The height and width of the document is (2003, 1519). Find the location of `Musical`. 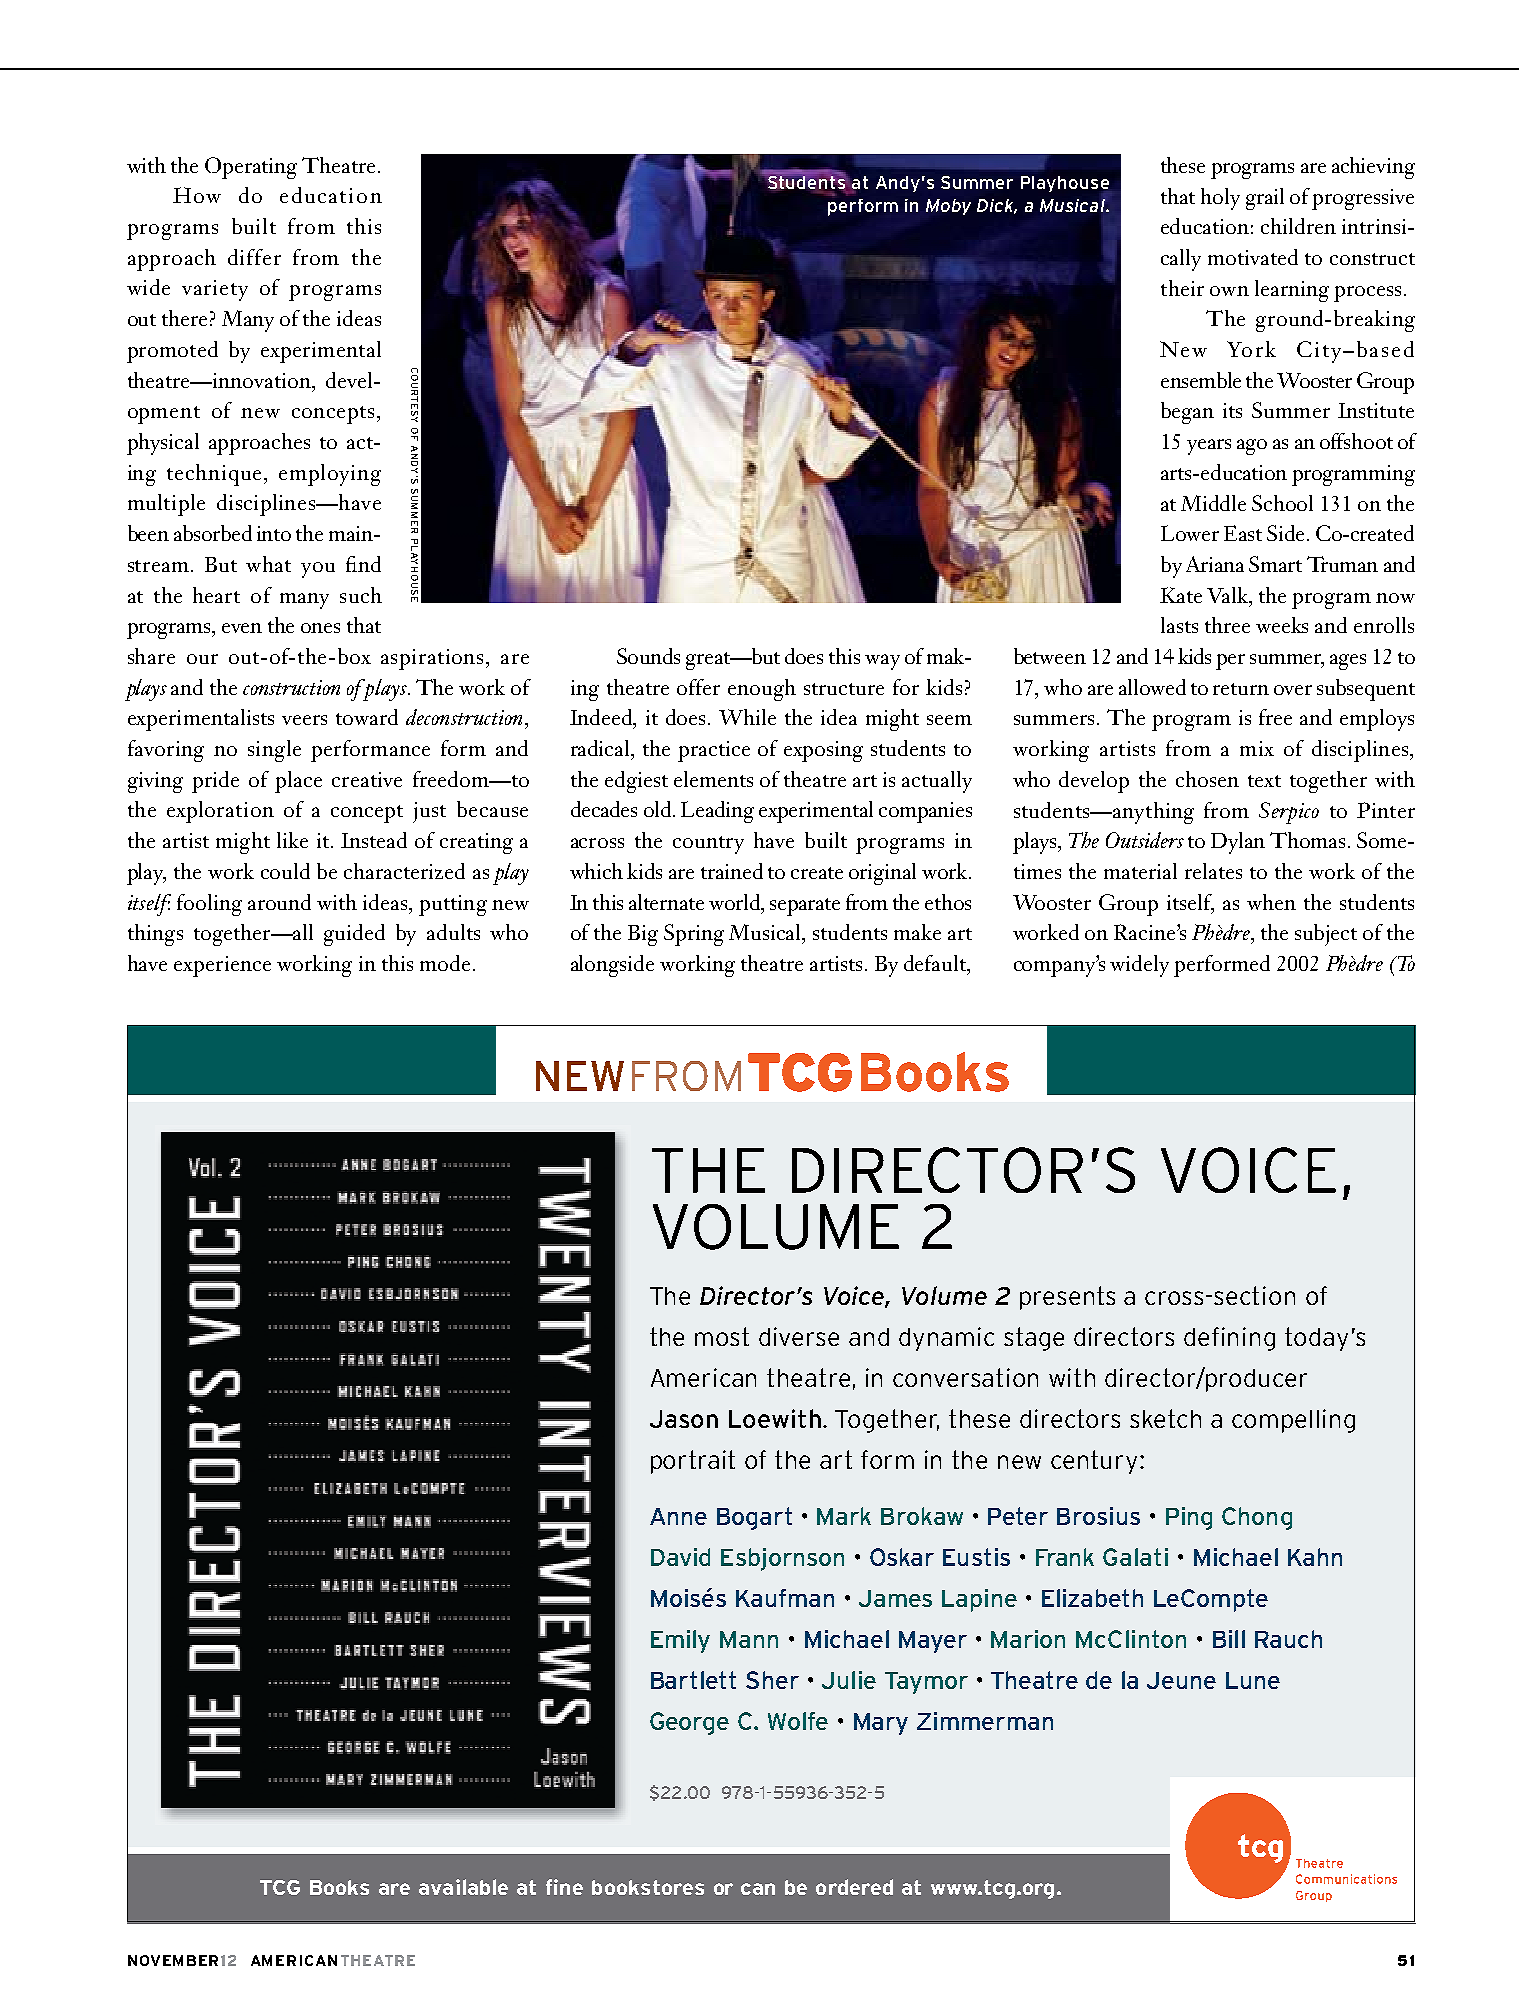

Musical is located at coordinates (766, 933).
